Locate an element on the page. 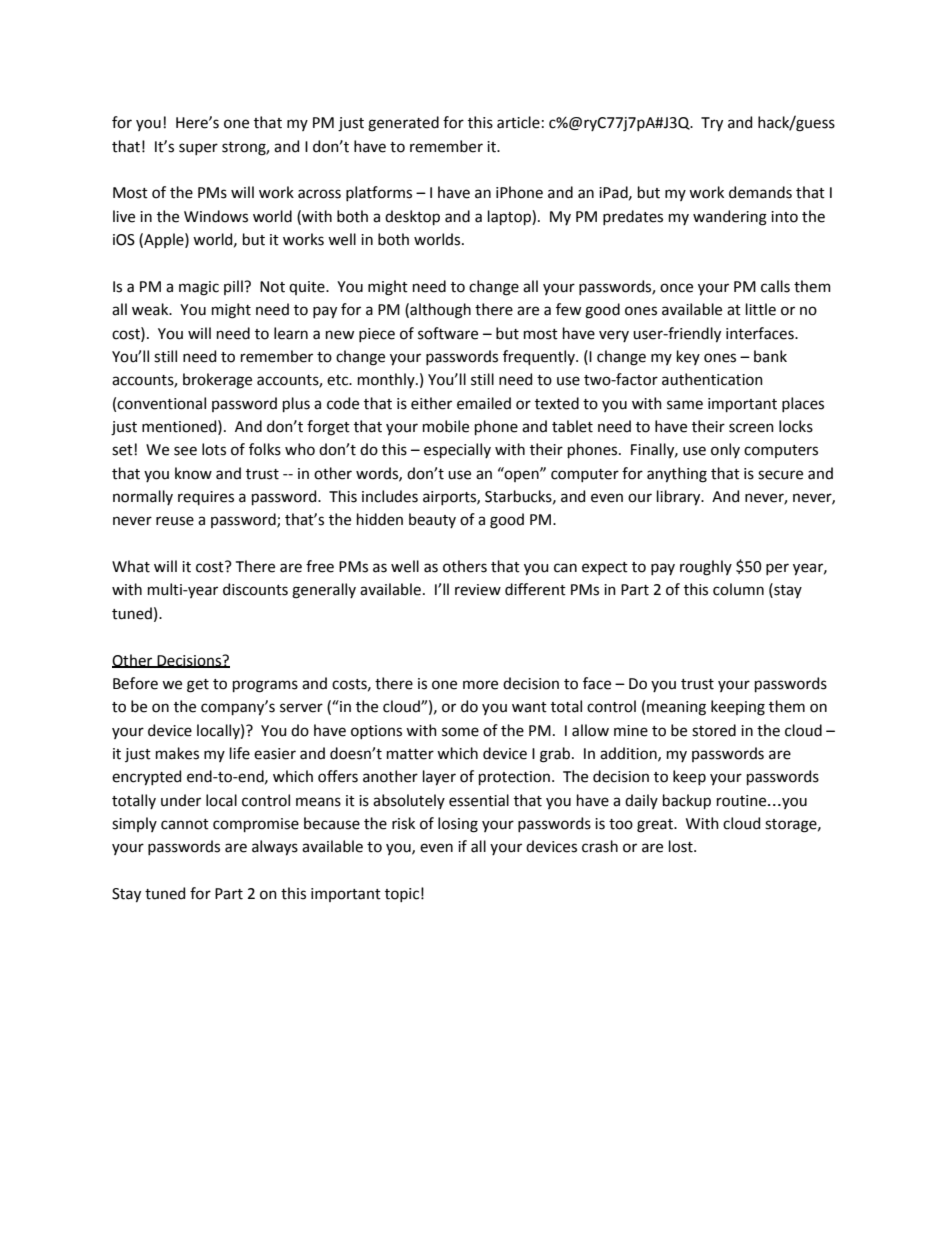  especially is located at coordinates (457, 450).
